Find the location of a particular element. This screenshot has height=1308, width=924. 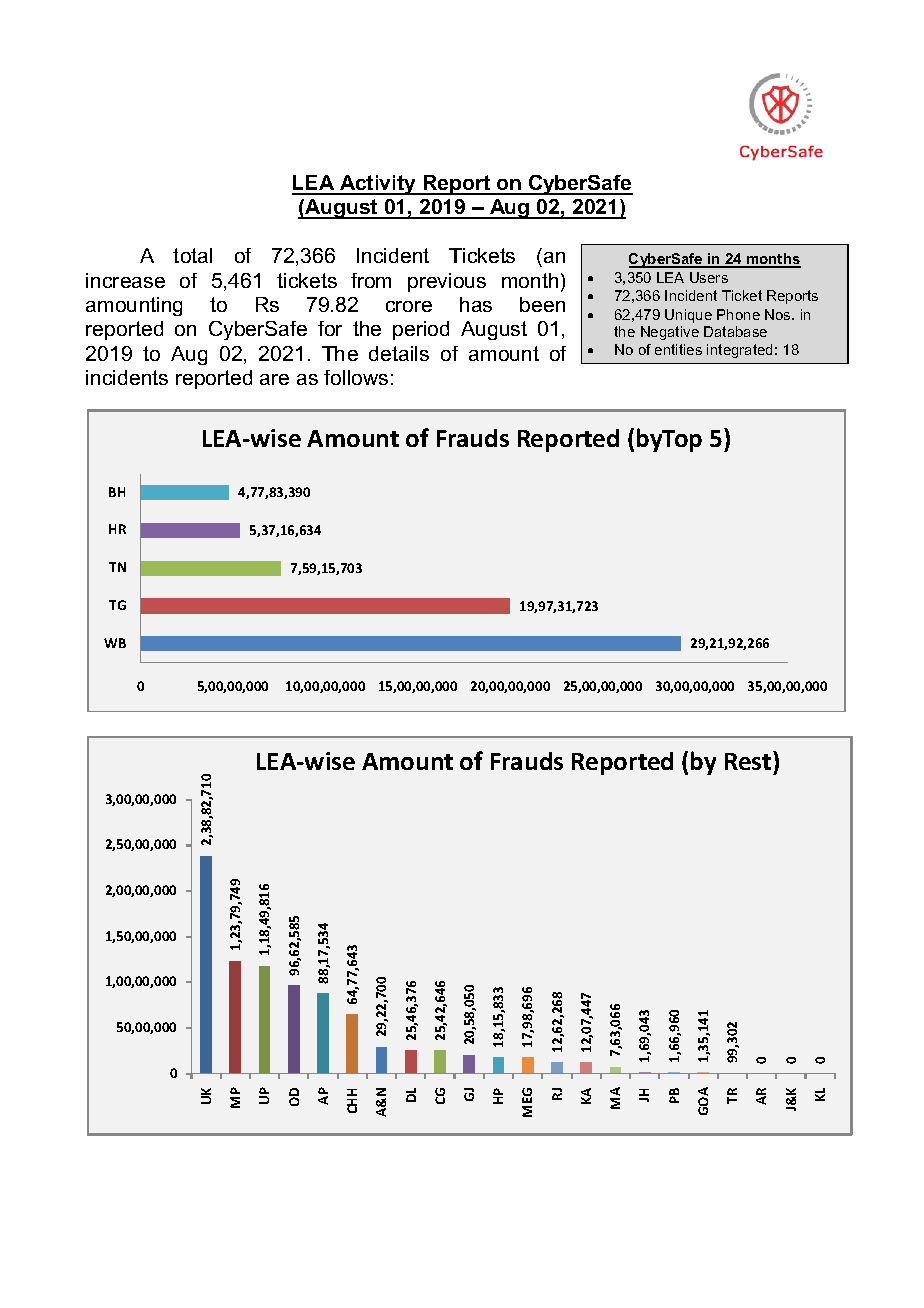

been is located at coordinates (542, 304).
